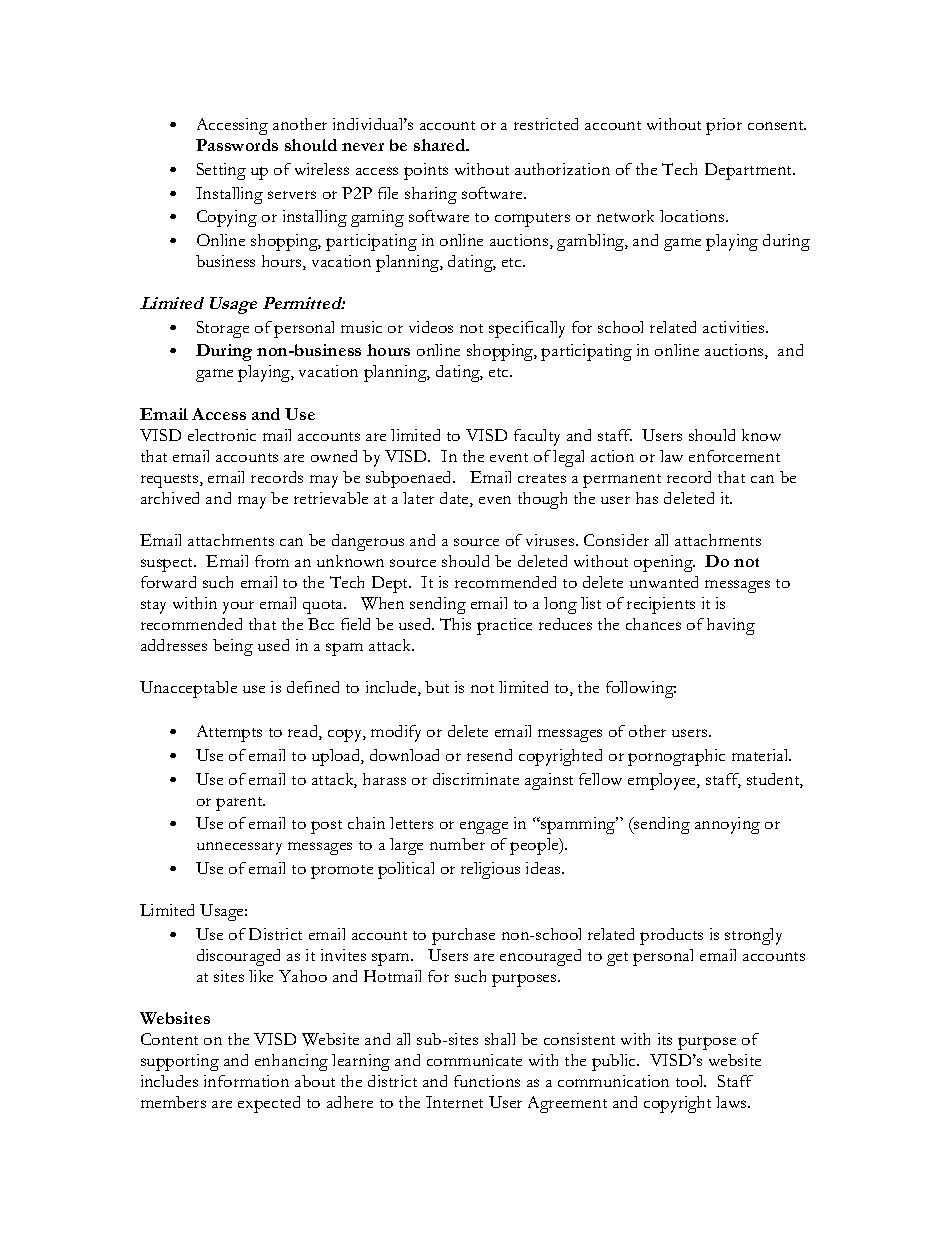  I want to click on pornographic, so click(676, 757).
